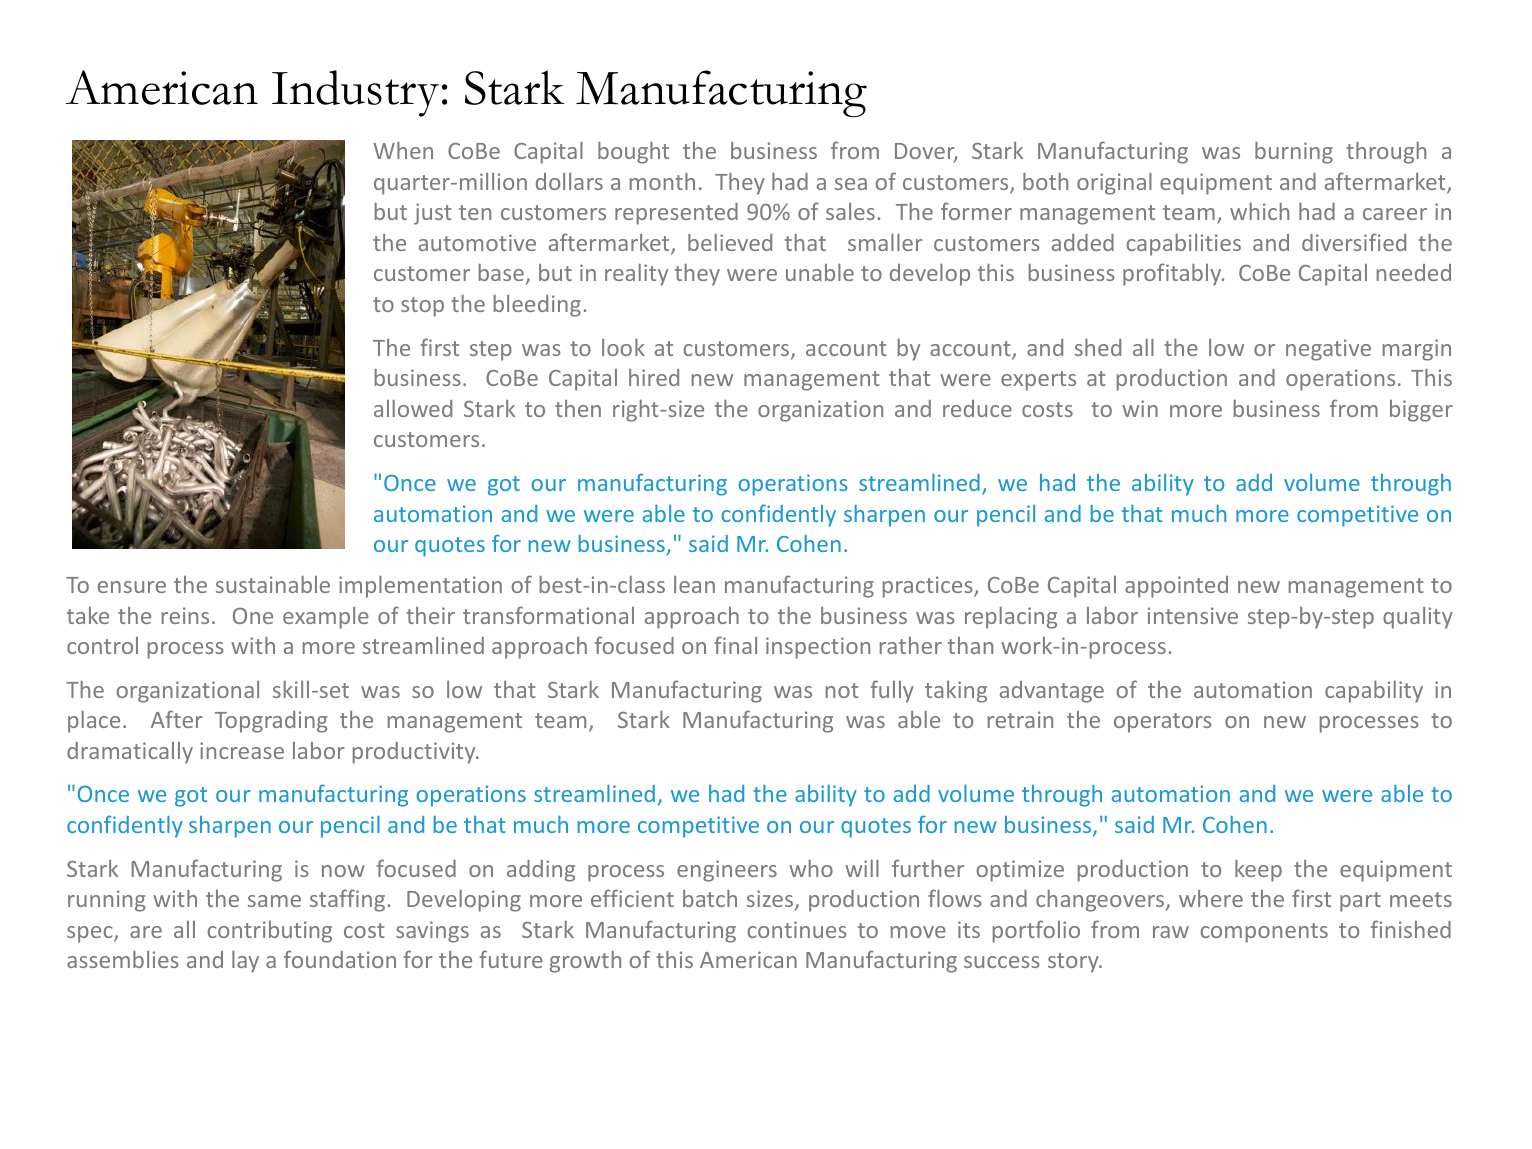  Describe the element at coordinates (797, 929) in the screenshot. I see `continues` at that location.
